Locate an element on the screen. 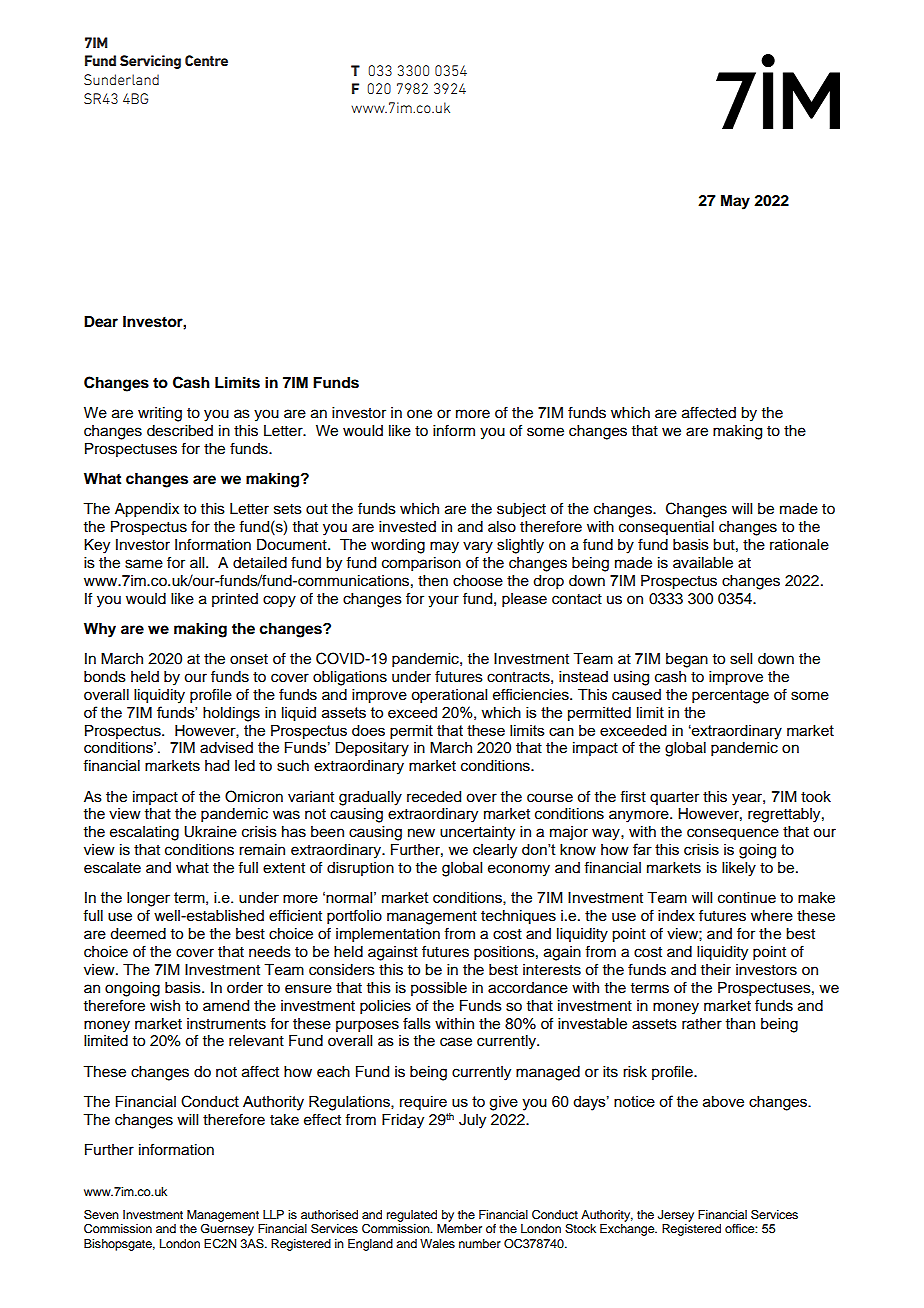 This screenshot has height=1308, width=924. operational is located at coordinates (449, 696).
